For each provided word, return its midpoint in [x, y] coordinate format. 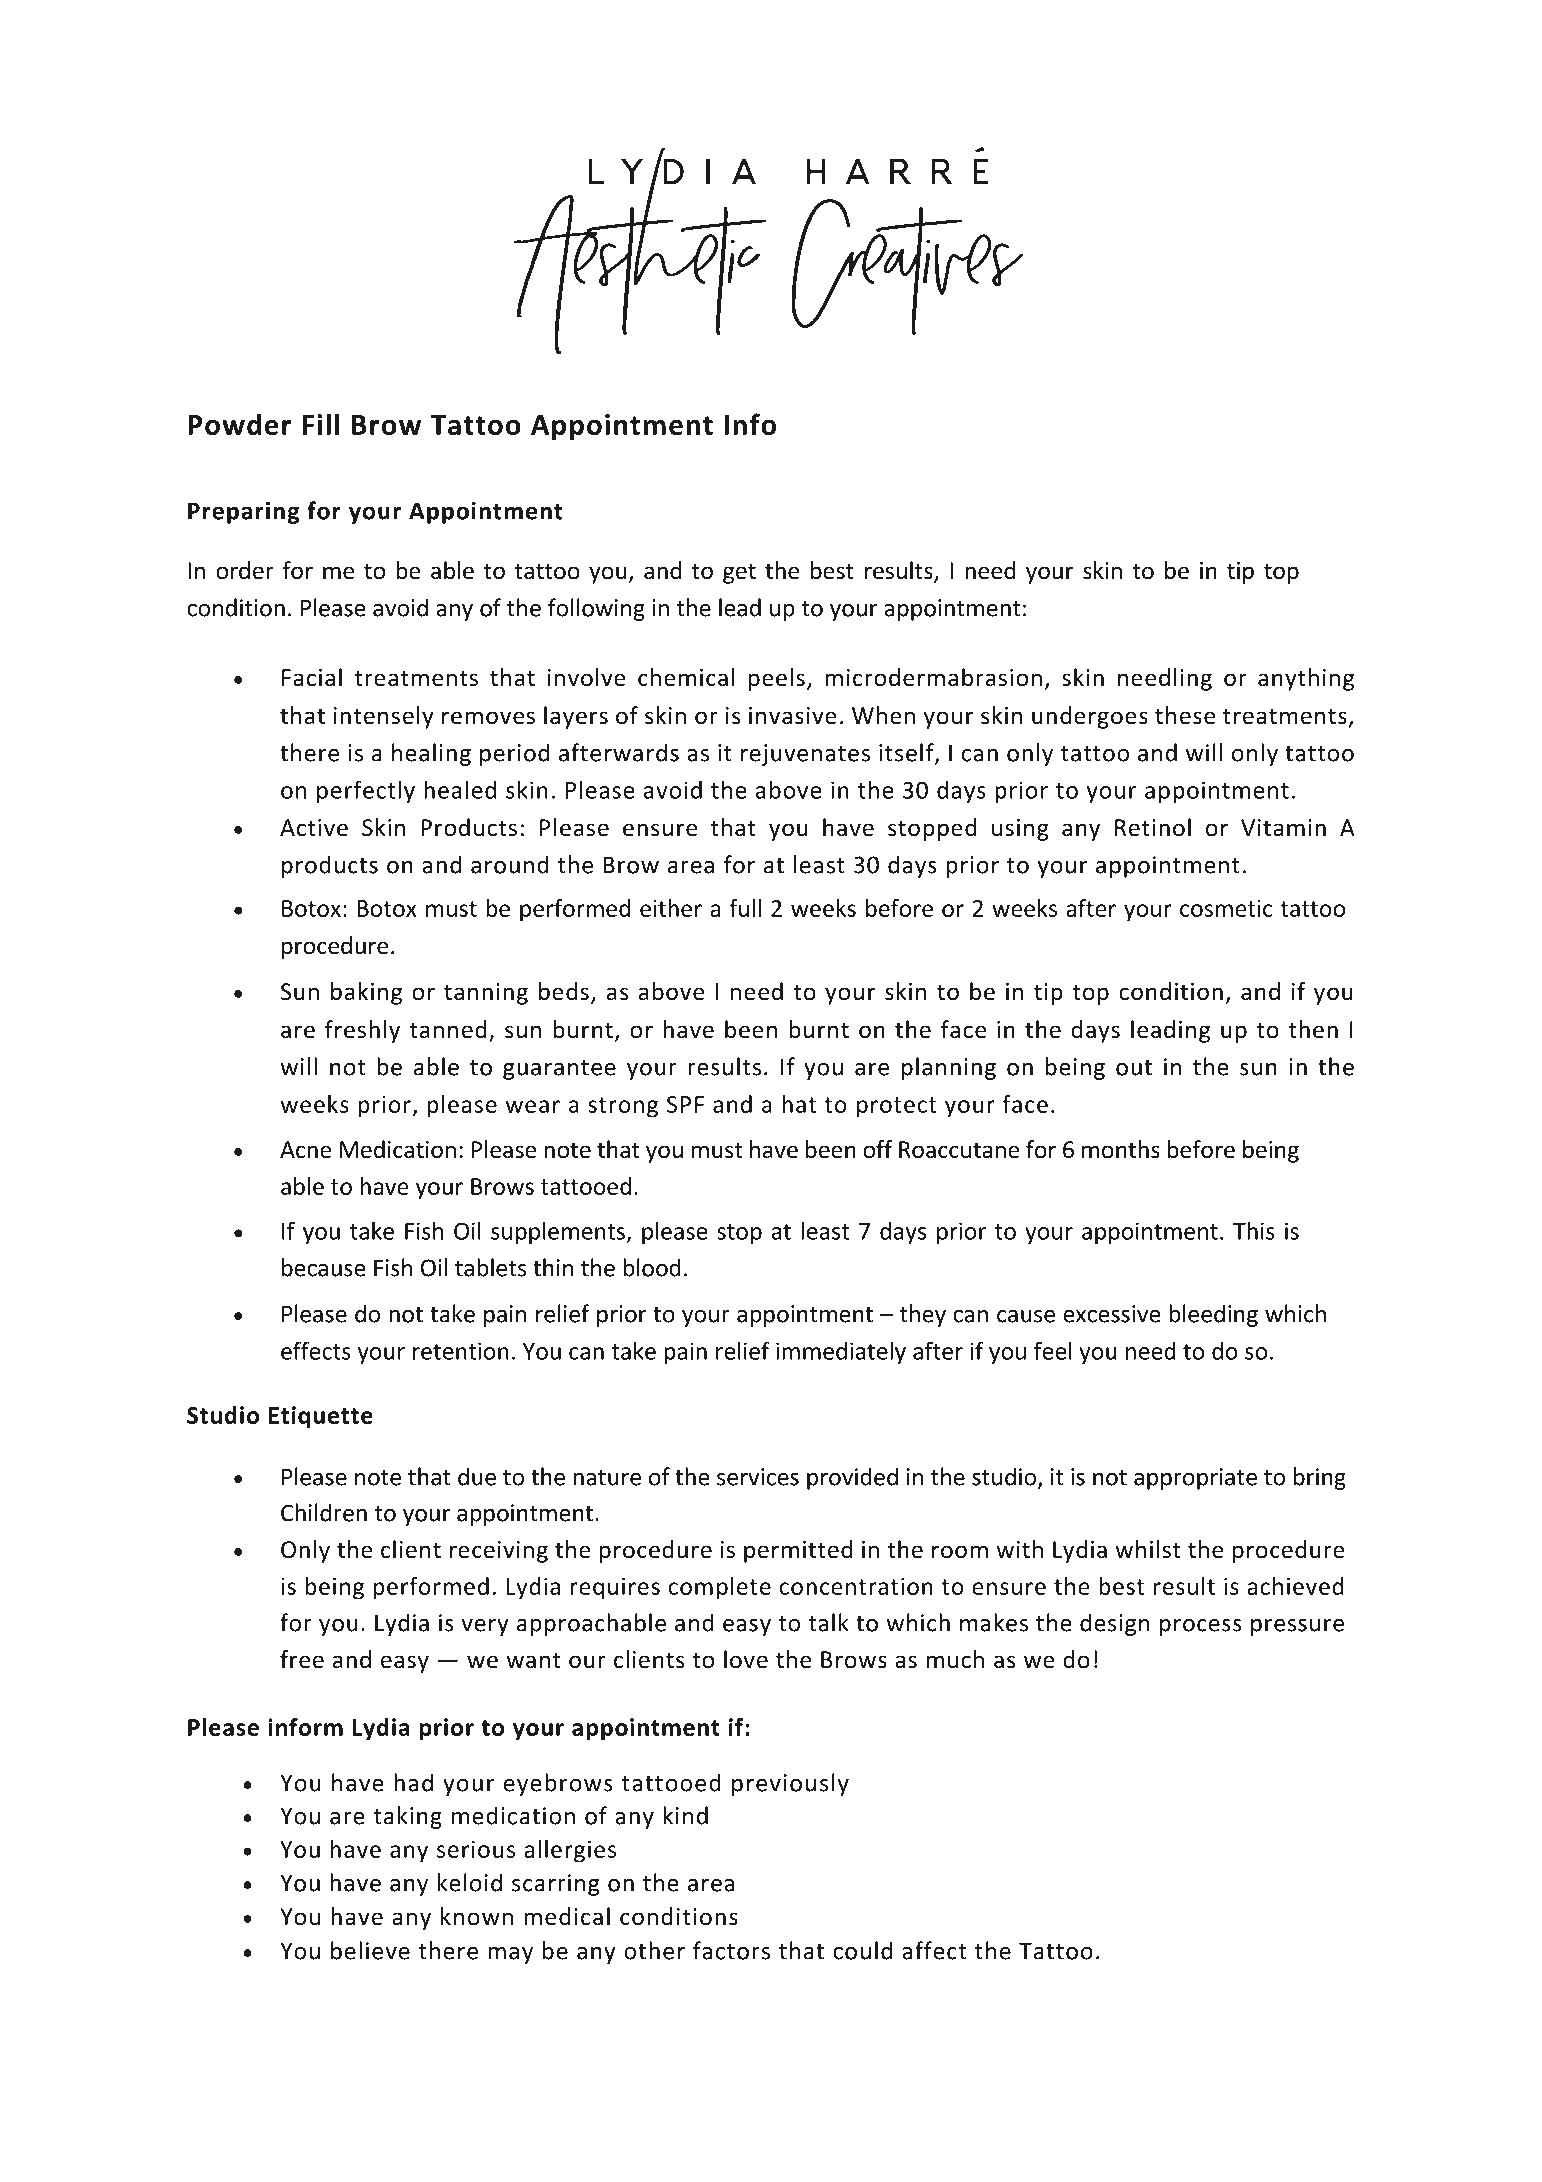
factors [731, 1950]
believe [370, 1950]
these [1185, 715]
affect [934, 1950]
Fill [321, 424]
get [739, 573]
